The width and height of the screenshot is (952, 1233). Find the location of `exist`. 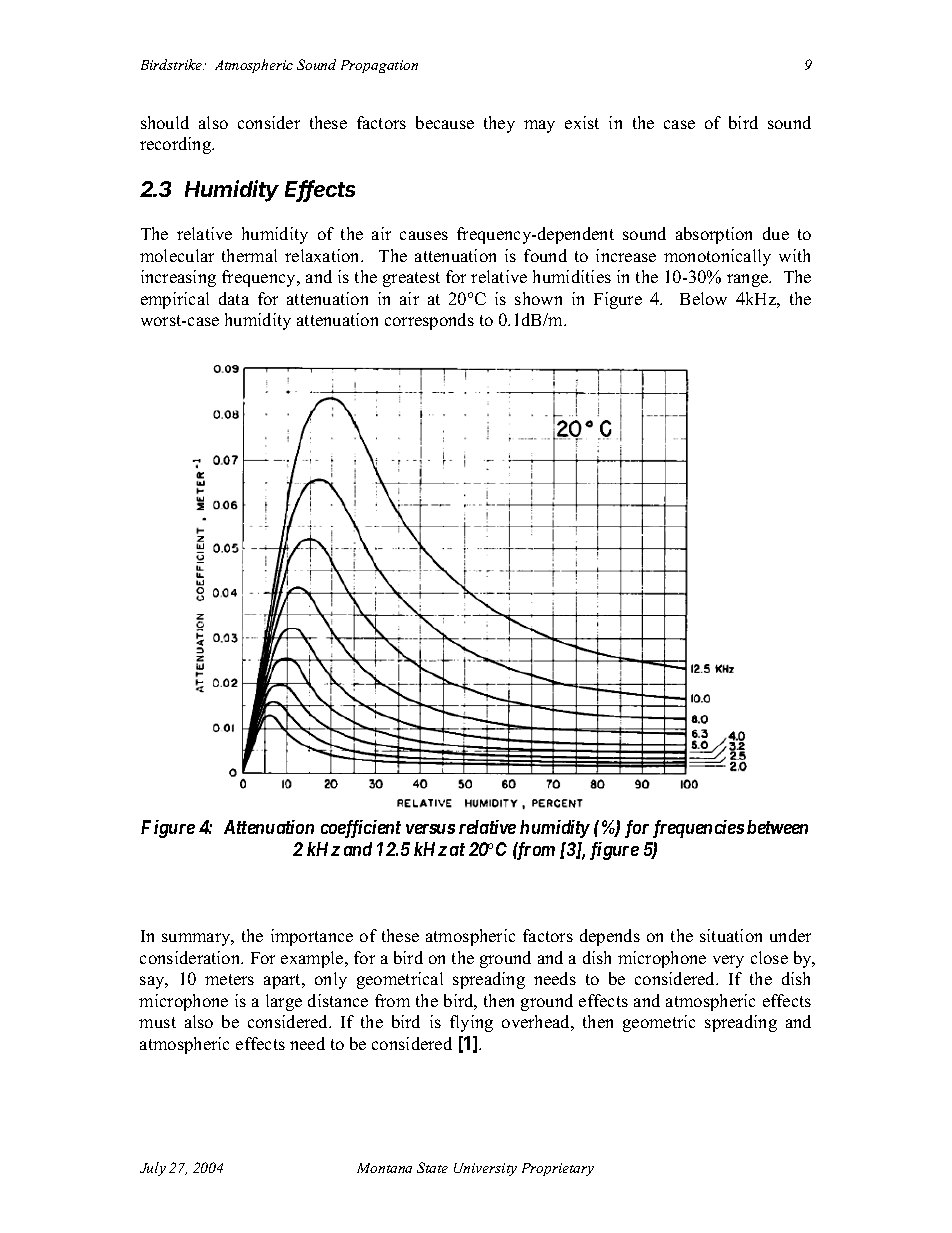

exist is located at coordinates (582, 122).
